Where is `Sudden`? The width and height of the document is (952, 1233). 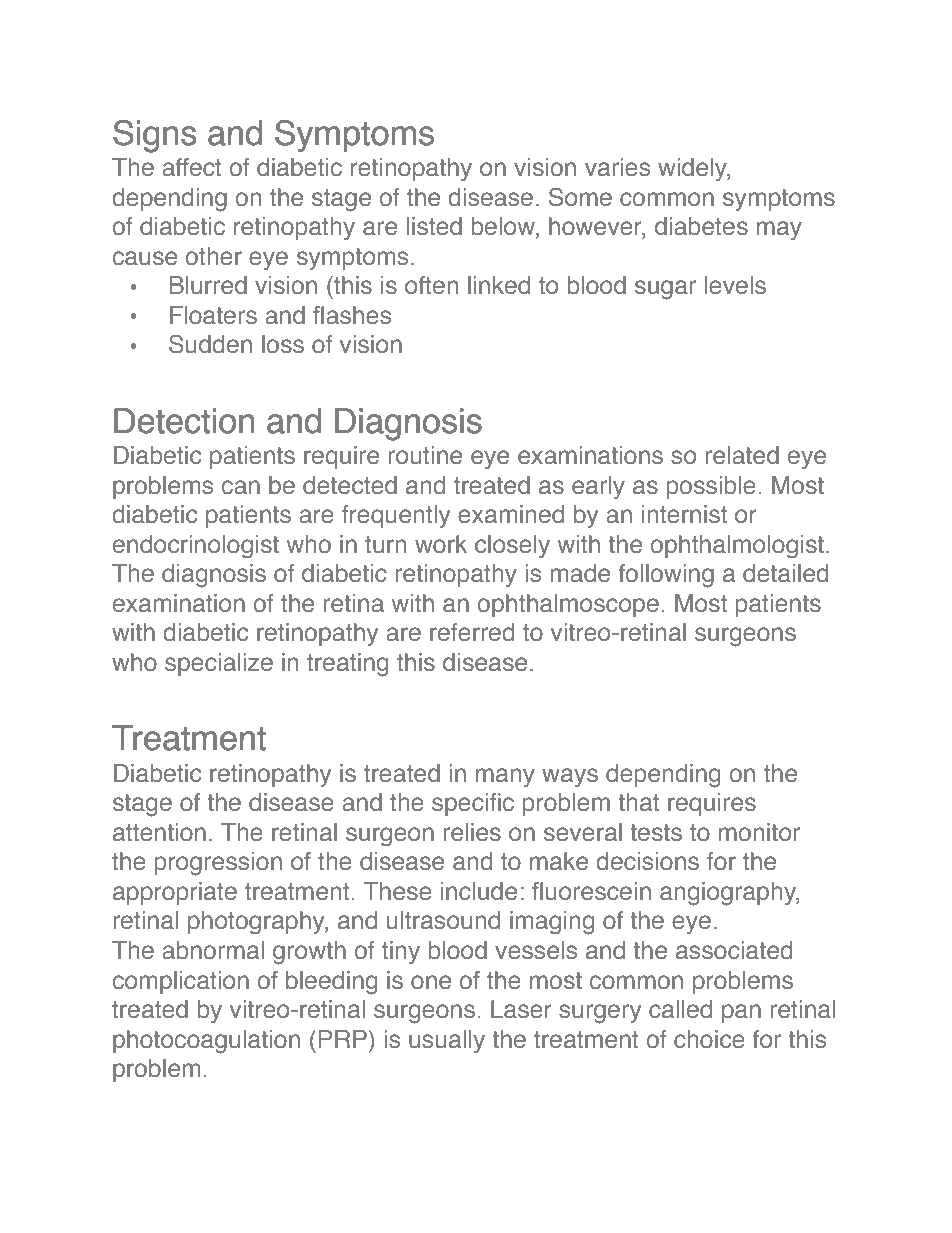 Sudden is located at coordinates (210, 344).
